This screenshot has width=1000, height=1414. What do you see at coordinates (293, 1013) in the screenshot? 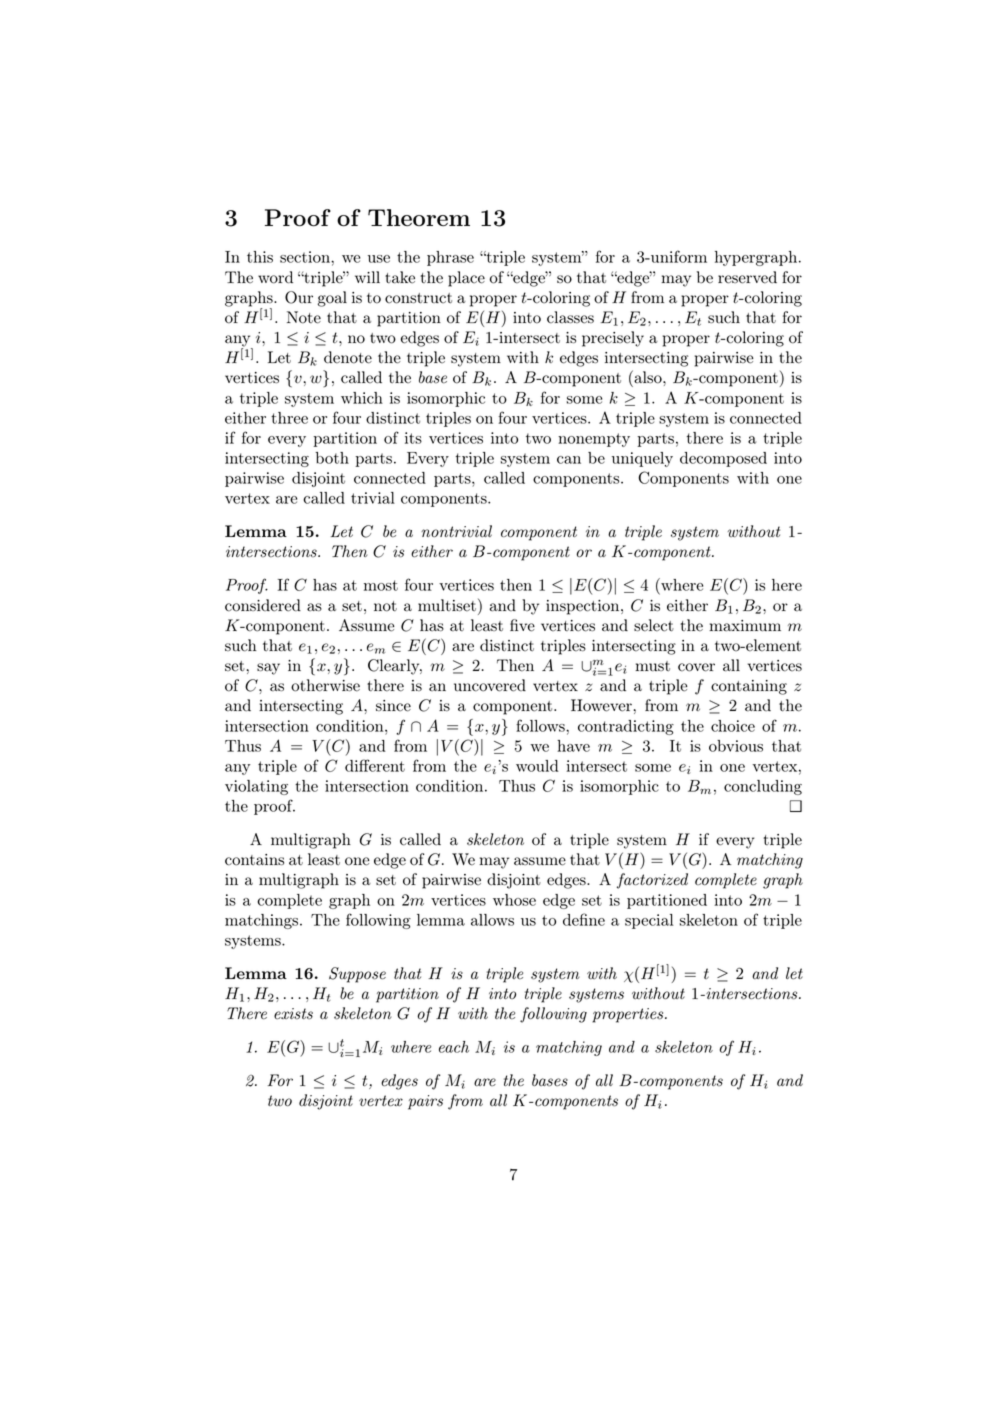
I see `exists` at bounding box center [293, 1013].
